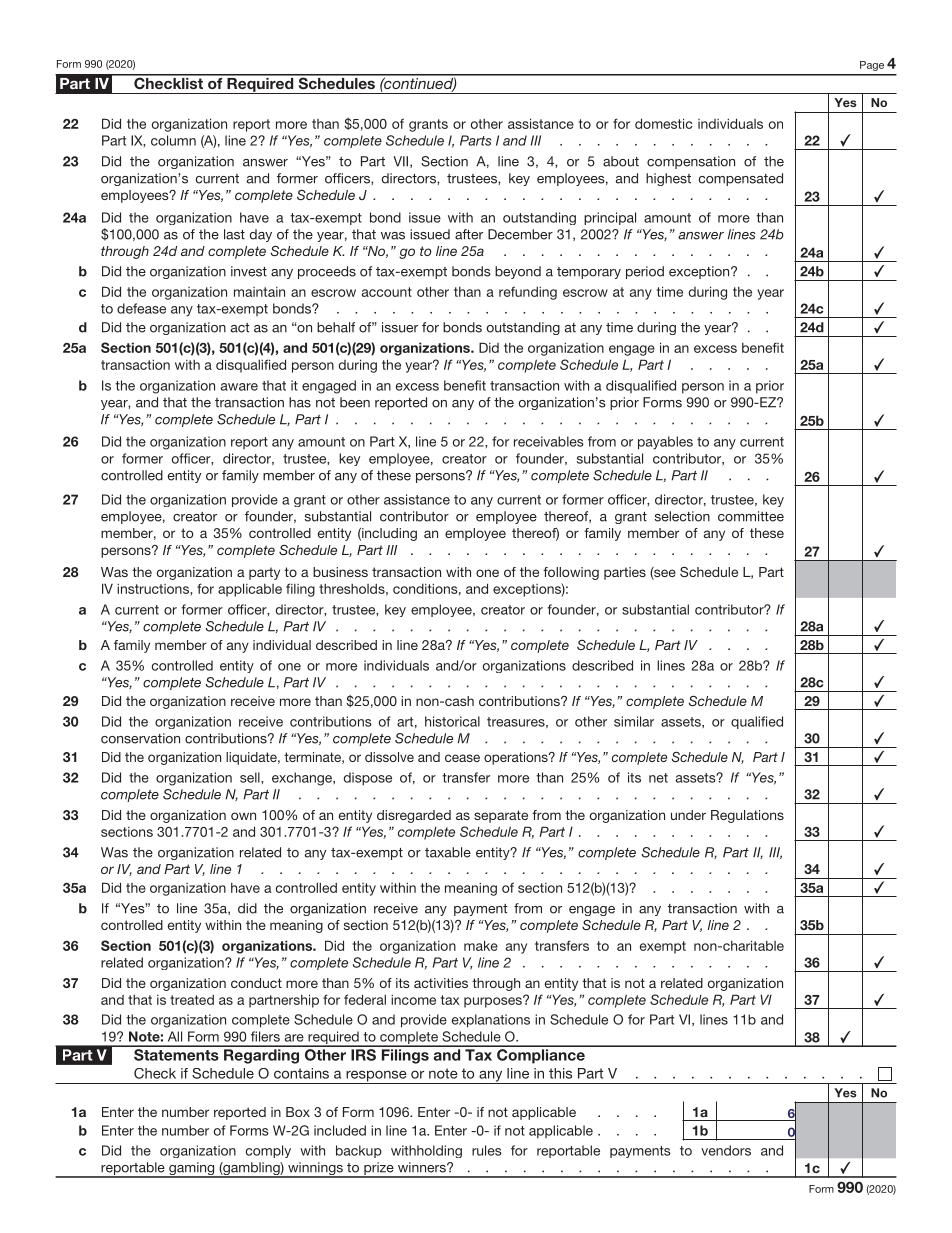  What do you see at coordinates (751, 516) in the screenshot?
I see `committee` at bounding box center [751, 516].
